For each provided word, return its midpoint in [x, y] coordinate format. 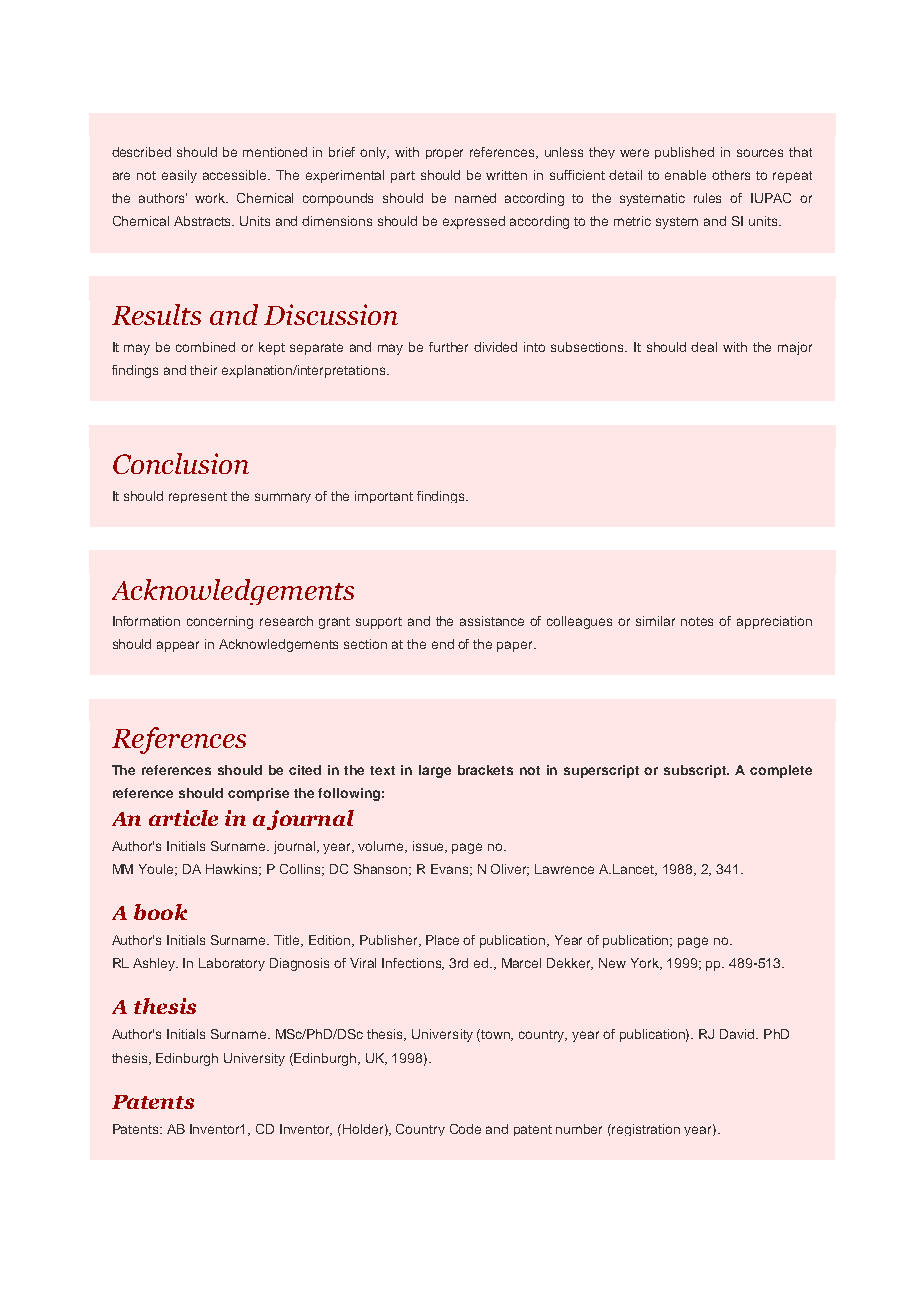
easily [179, 176]
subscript [696, 771]
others [731, 175]
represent [198, 497]
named [475, 198]
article [183, 818]
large [435, 771]
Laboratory [232, 964]
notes [697, 621]
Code [465, 1129]
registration [646, 1130]
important [384, 497]
